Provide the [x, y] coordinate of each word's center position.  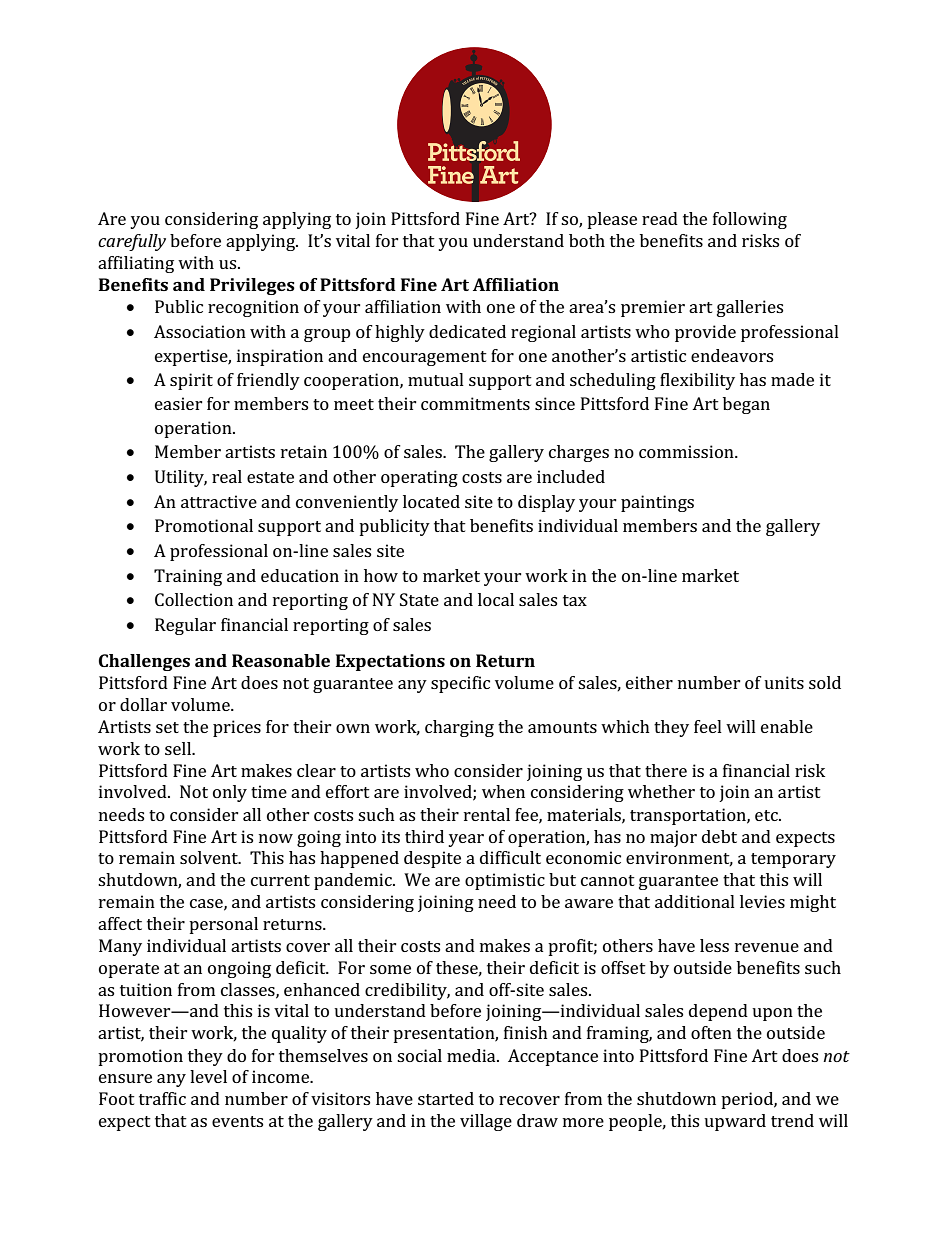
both [587, 240]
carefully [132, 242]
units [784, 682]
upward [735, 1122]
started [446, 1098]
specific [460, 684]
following [750, 220]
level [208, 1076]
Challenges [144, 662]
